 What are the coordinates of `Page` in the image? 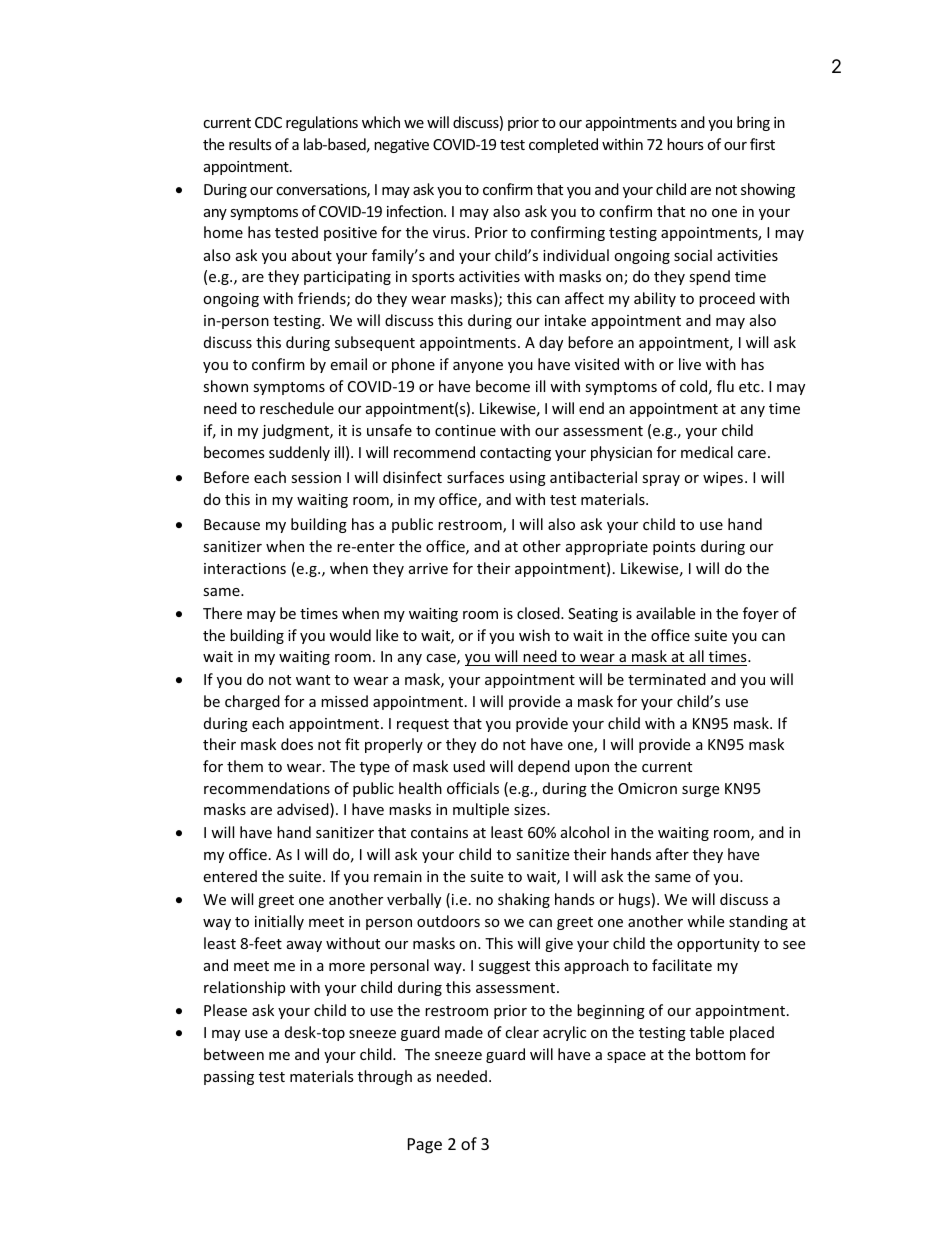 It's located at (425, 1146).
